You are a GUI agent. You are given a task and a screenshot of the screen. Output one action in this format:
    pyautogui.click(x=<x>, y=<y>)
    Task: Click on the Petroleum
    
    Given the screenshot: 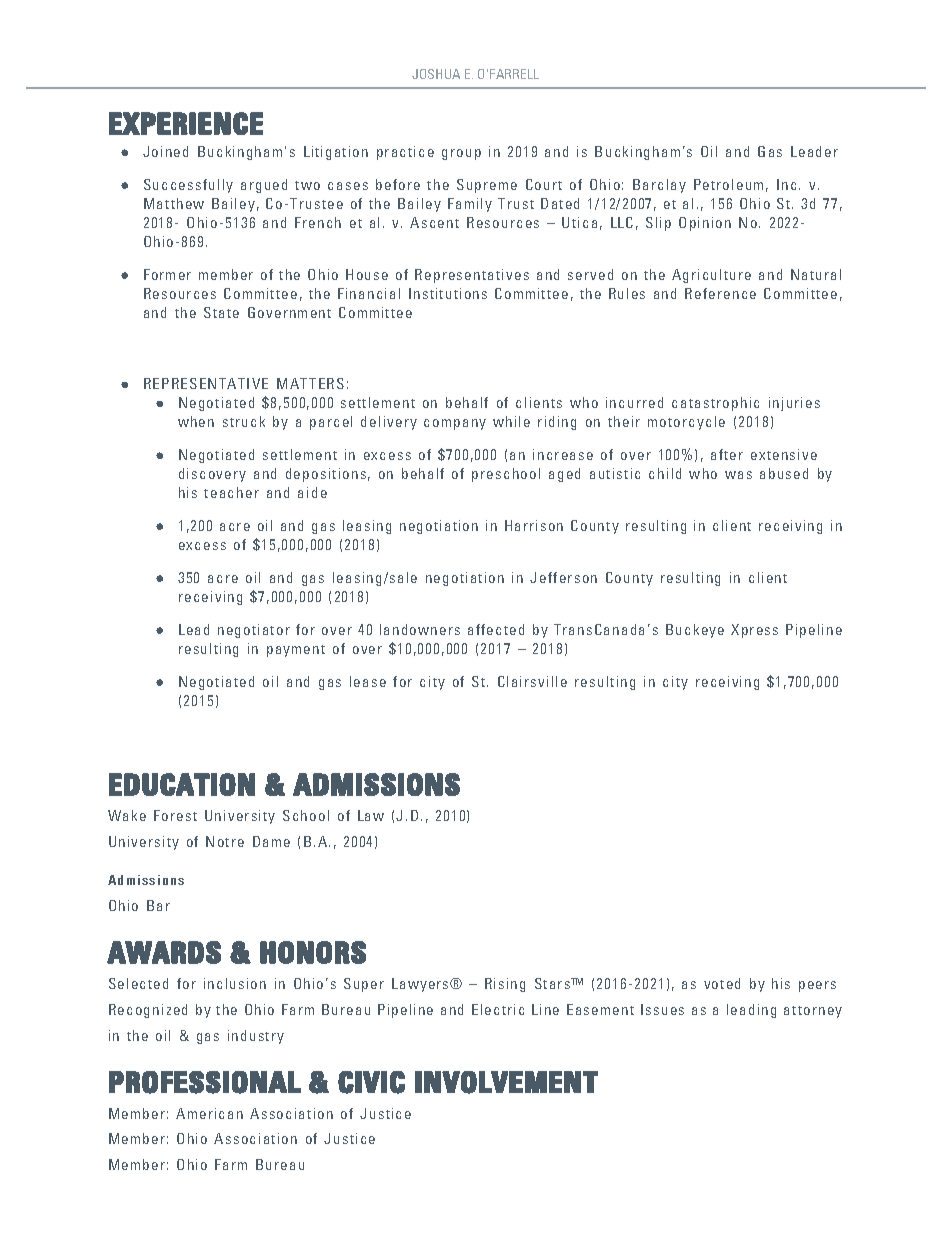 What is the action you would take?
    pyautogui.click(x=728, y=184)
